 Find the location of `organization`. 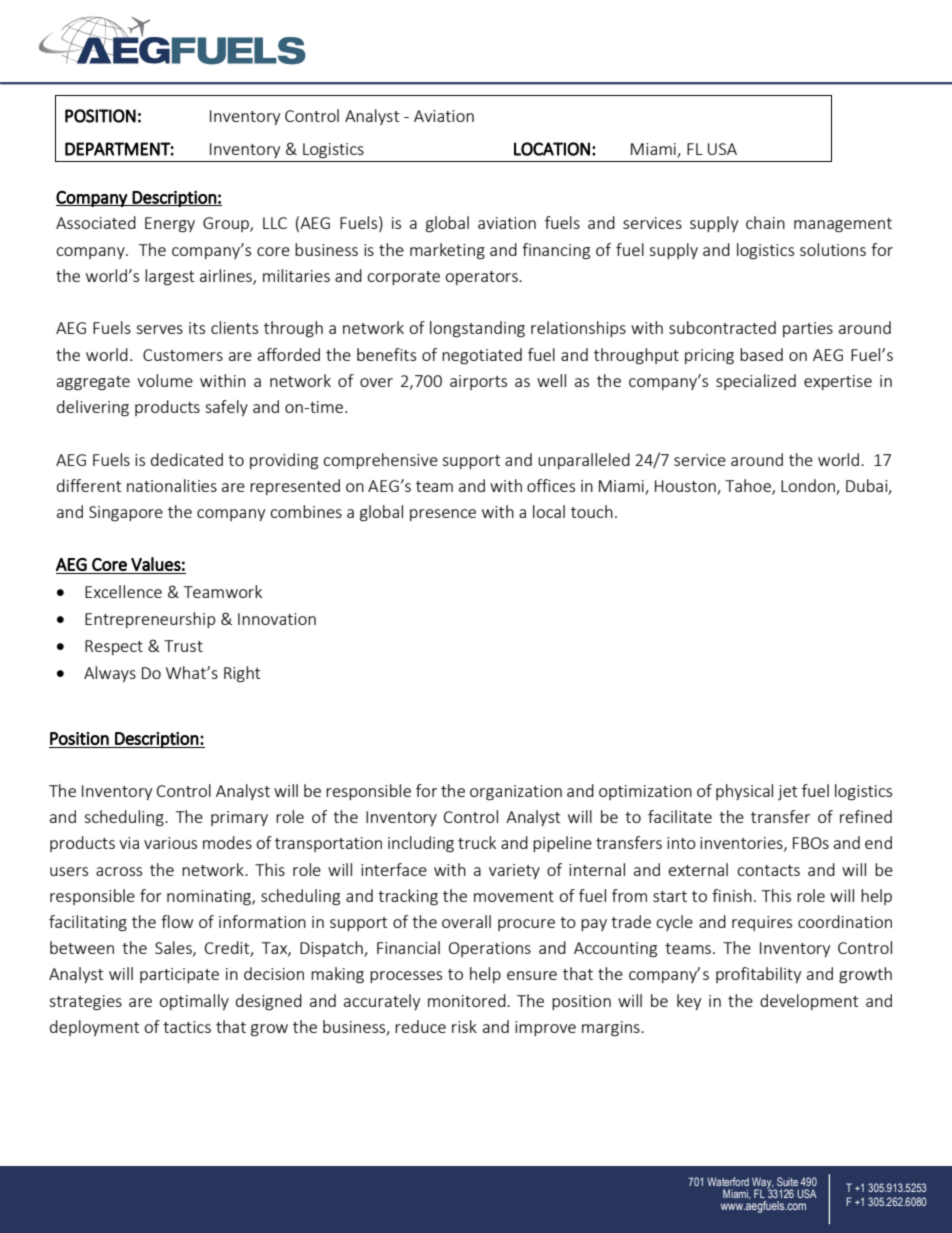

organization is located at coordinates (516, 793).
